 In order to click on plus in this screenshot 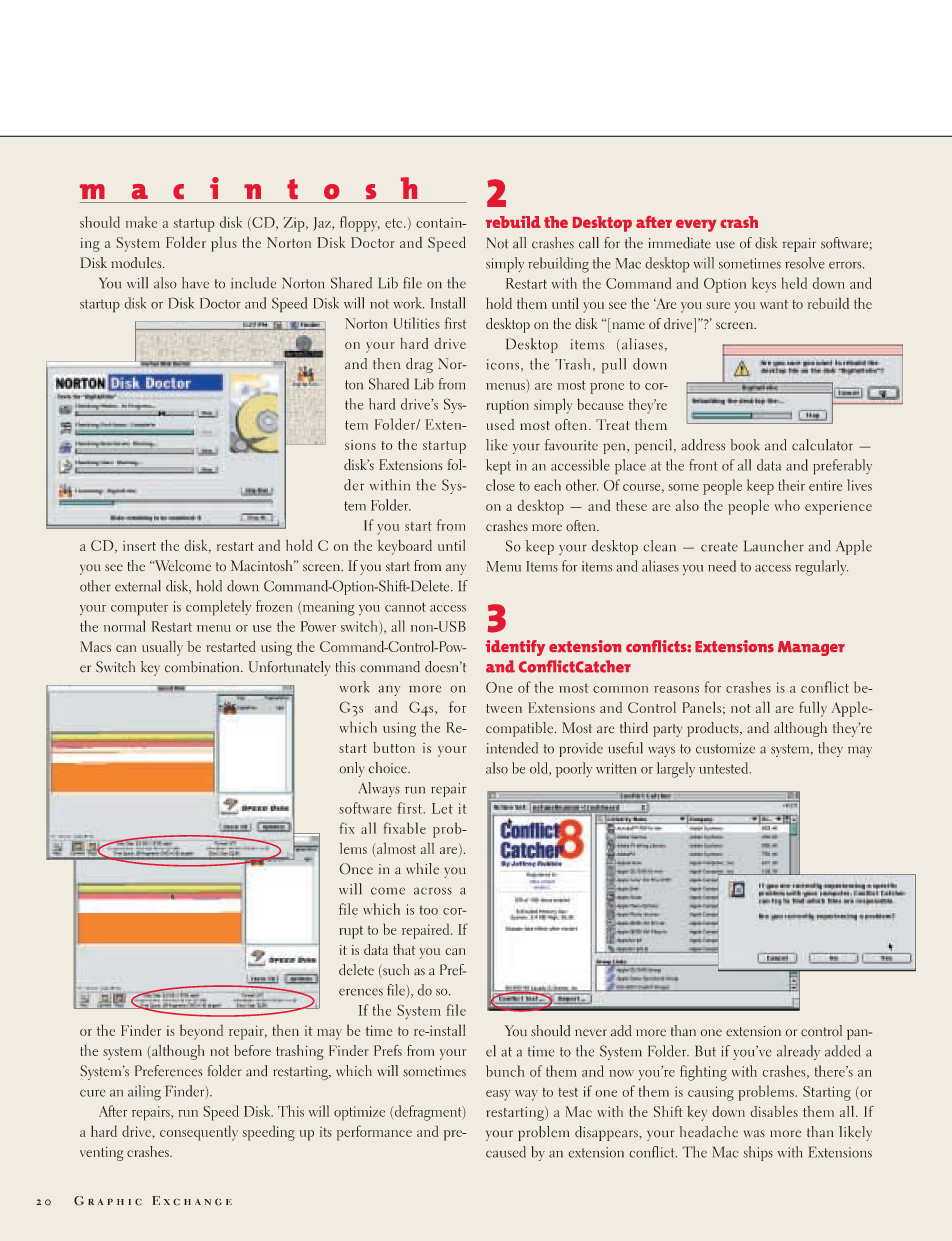, I will do `click(224, 244)`.
